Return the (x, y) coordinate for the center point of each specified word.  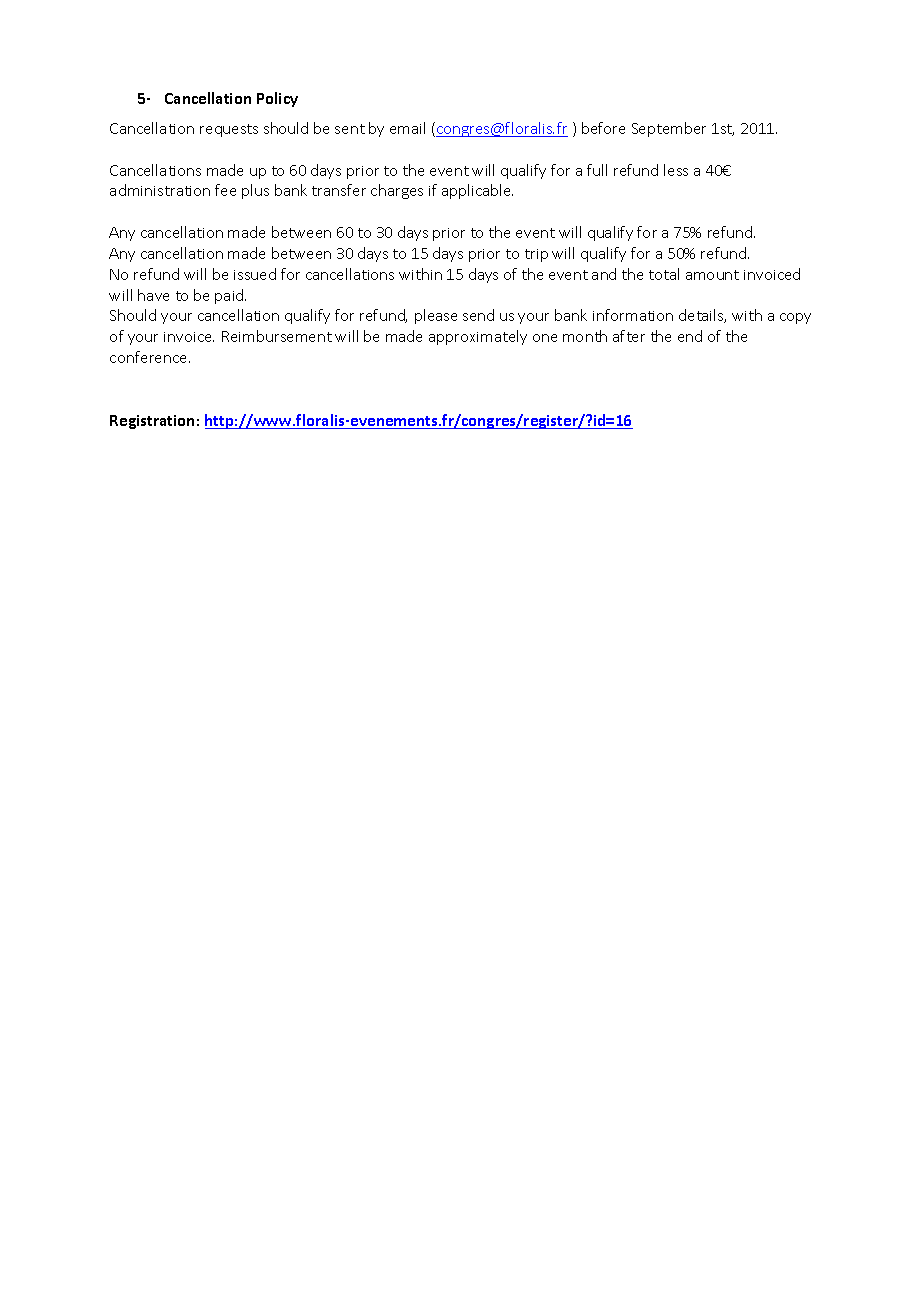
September (669, 129)
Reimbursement (277, 336)
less (676, 170)
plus (255, 191)
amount (712, 275)
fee (225, 190)
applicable (477, 191)
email (407, 128)
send (478, 315)
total (664, 274)
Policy (277, 99)
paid (230, 296)
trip (536, 255)
